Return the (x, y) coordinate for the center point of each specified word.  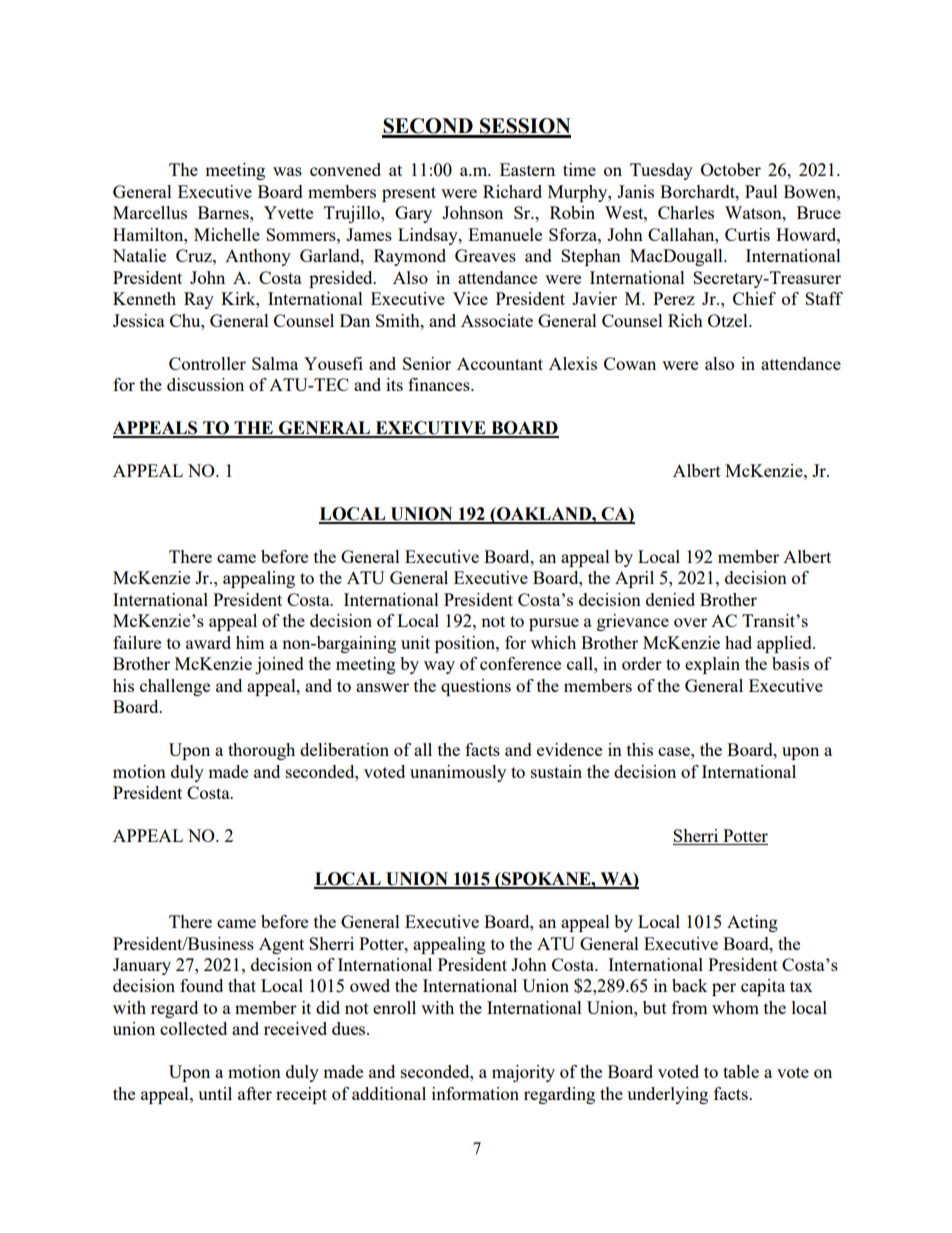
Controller (207, 363)
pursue (554, 624)
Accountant (500, 363)
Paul (761, 191)
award (208, 642)
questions (476, 687)
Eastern (527, 169)
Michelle (227, 234)
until (215, 1093)
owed (370, 985)
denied (670, 599)
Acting (752, 923)
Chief (754, 298)
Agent (281, 945)
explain (712, 665)
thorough (261, 751)
